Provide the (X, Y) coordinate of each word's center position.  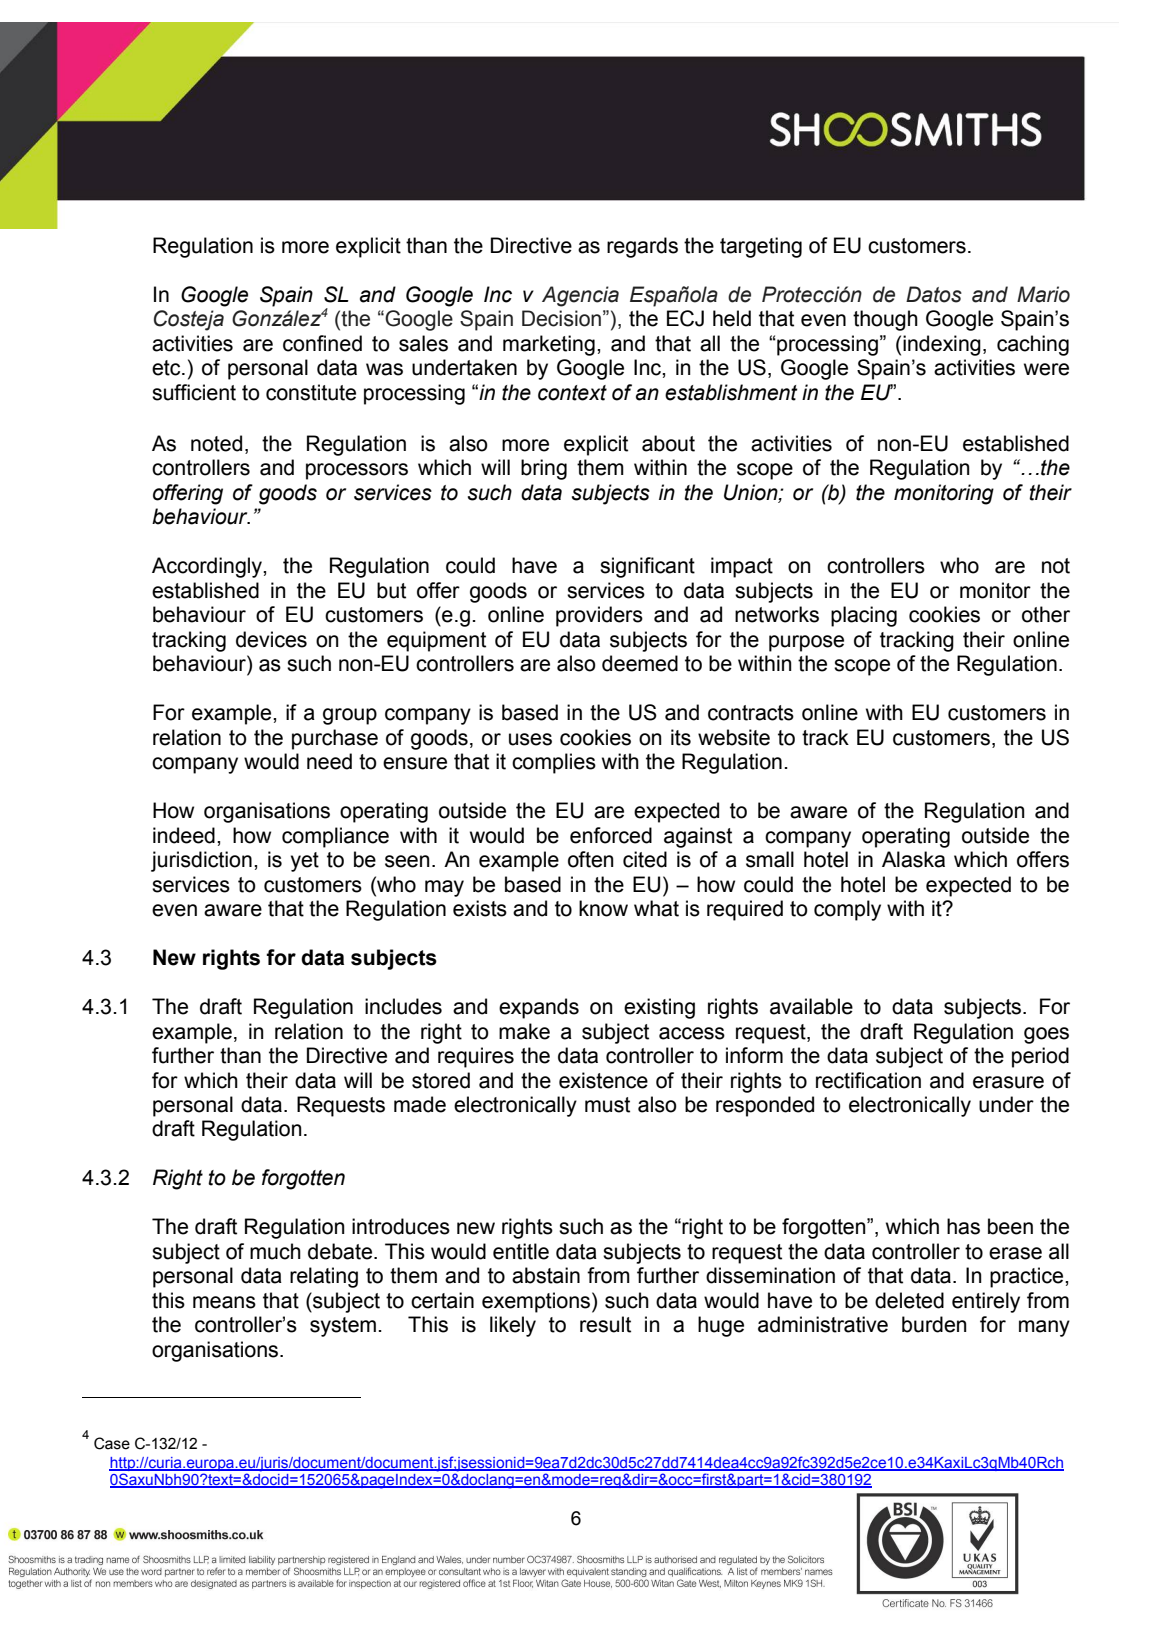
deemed (640, 663)
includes (403, 1006)
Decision (561, 318)
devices (271, 639)
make (524, 1031)
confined (322, 343)
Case (112, 1443)
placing (864, 616)
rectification (868, 1080)
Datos (934, 294)
